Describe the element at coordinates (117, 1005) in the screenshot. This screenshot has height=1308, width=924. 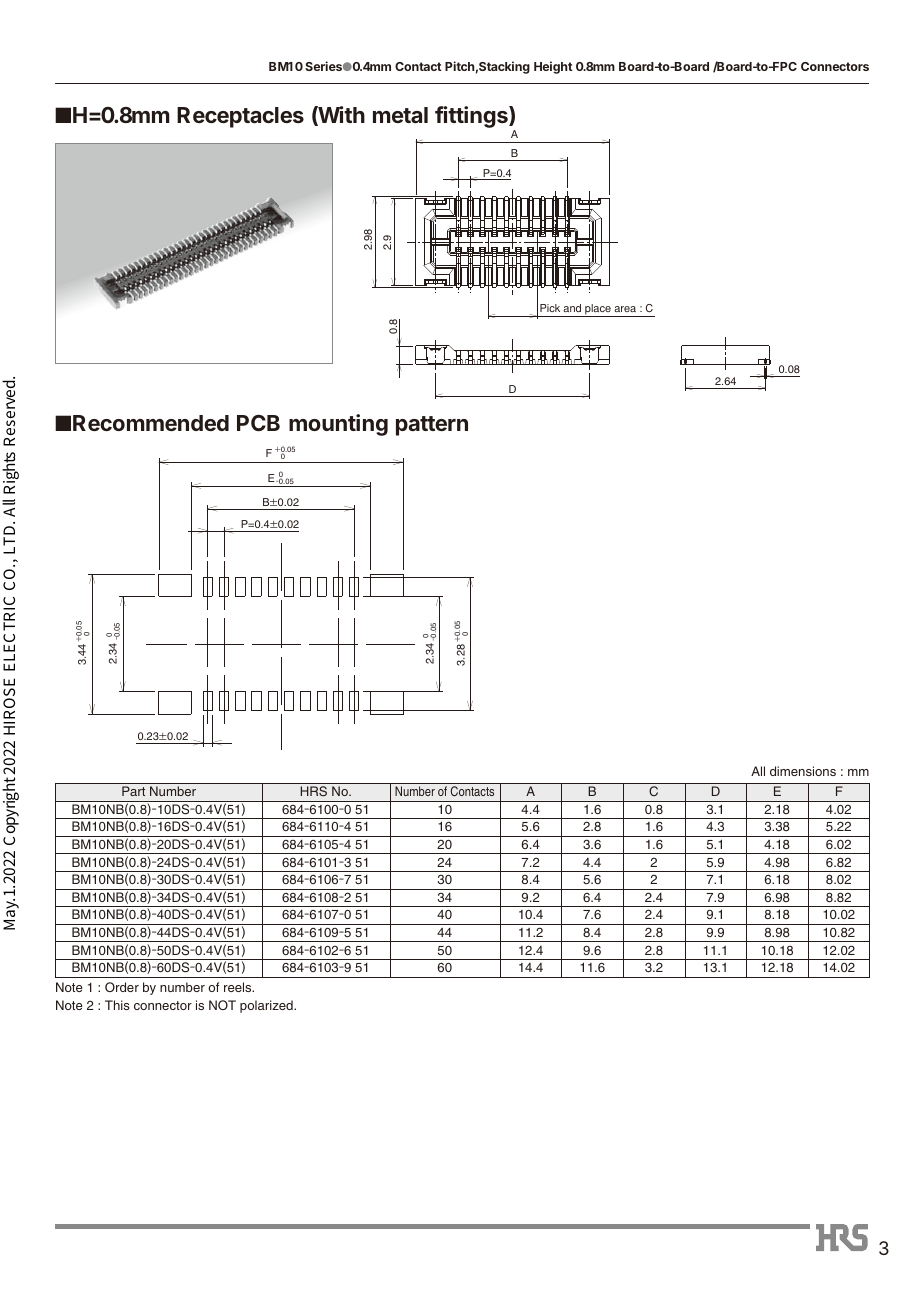
I see `This` at that location.
